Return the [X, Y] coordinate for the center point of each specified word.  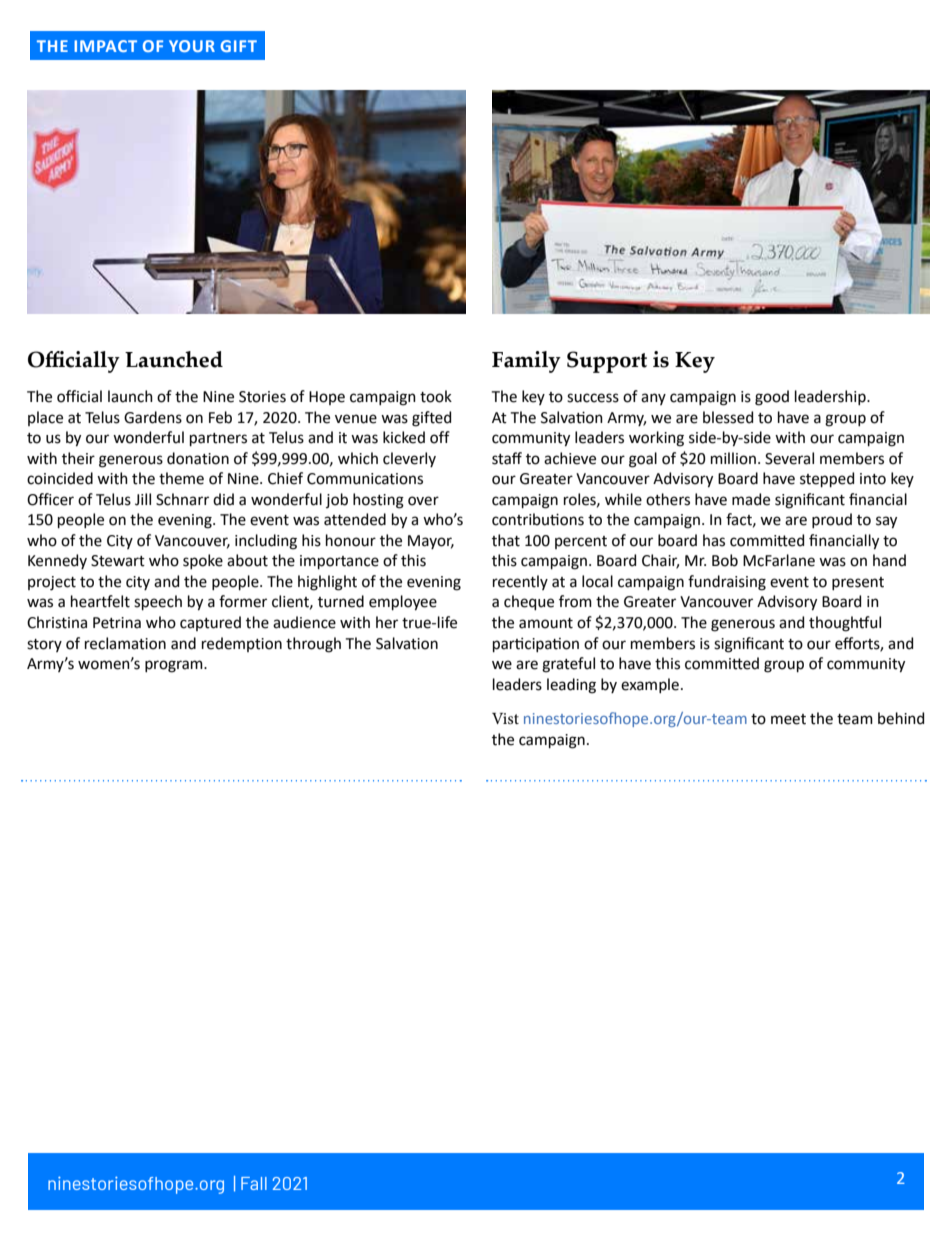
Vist [505, 718]
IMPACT [105, 46]
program [175, 666]
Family [526, 362]
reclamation [125, 643]
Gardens [153, 417]
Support [607, 362]
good [772, 398]
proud [832, 520]
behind [901, 718]
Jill [143, 499]
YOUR [192, 46]
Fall [254, 1183]
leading [571, 686]
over [423, 501]
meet [788, 719]
